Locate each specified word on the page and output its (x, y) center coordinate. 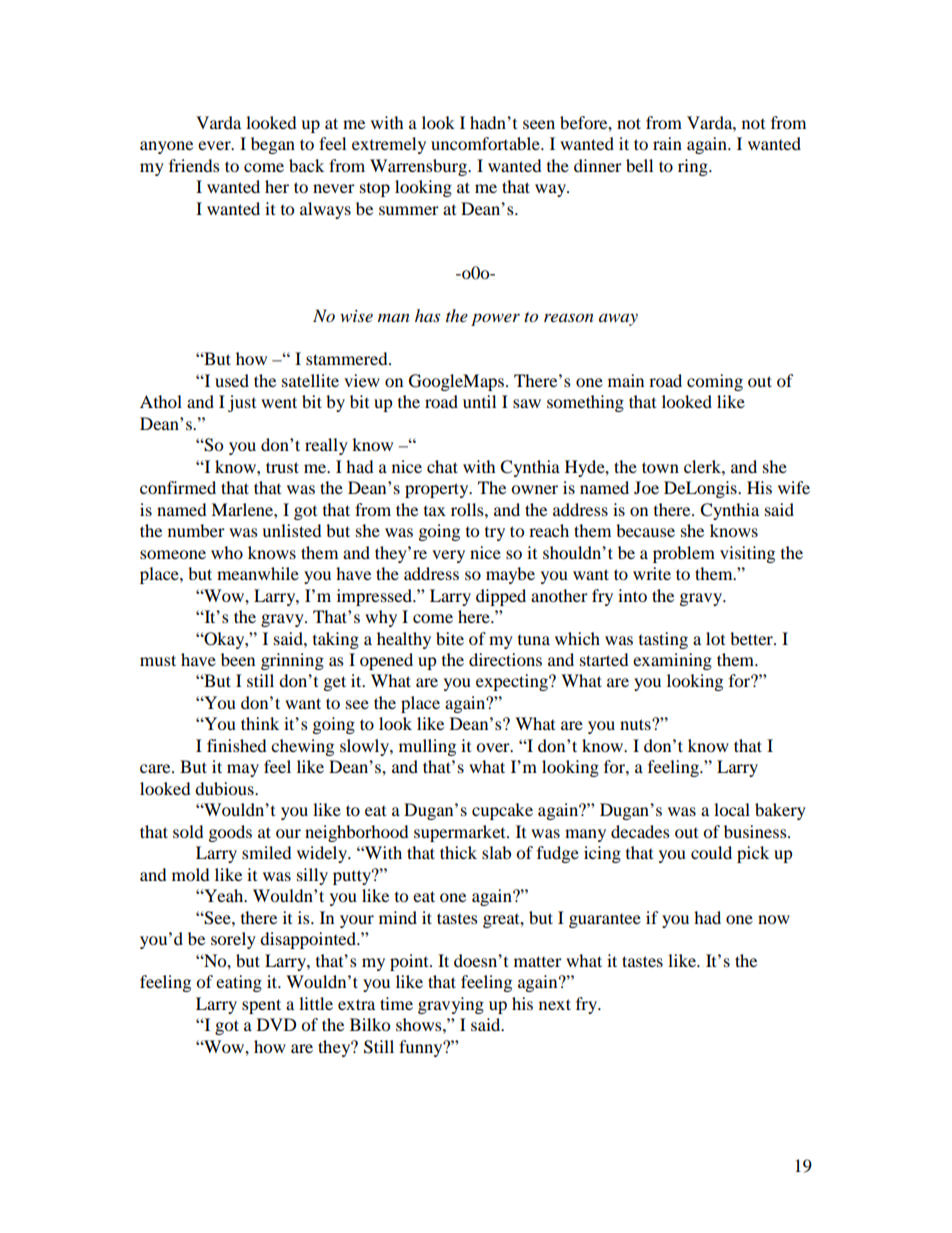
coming (715, 382)
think (260, 723)
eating (239, 983)
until (479, 401)
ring (694, 167)
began (273, 145)
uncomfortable (486, 143)
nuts (636, 724)
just (242, 403)
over (494, 747)
